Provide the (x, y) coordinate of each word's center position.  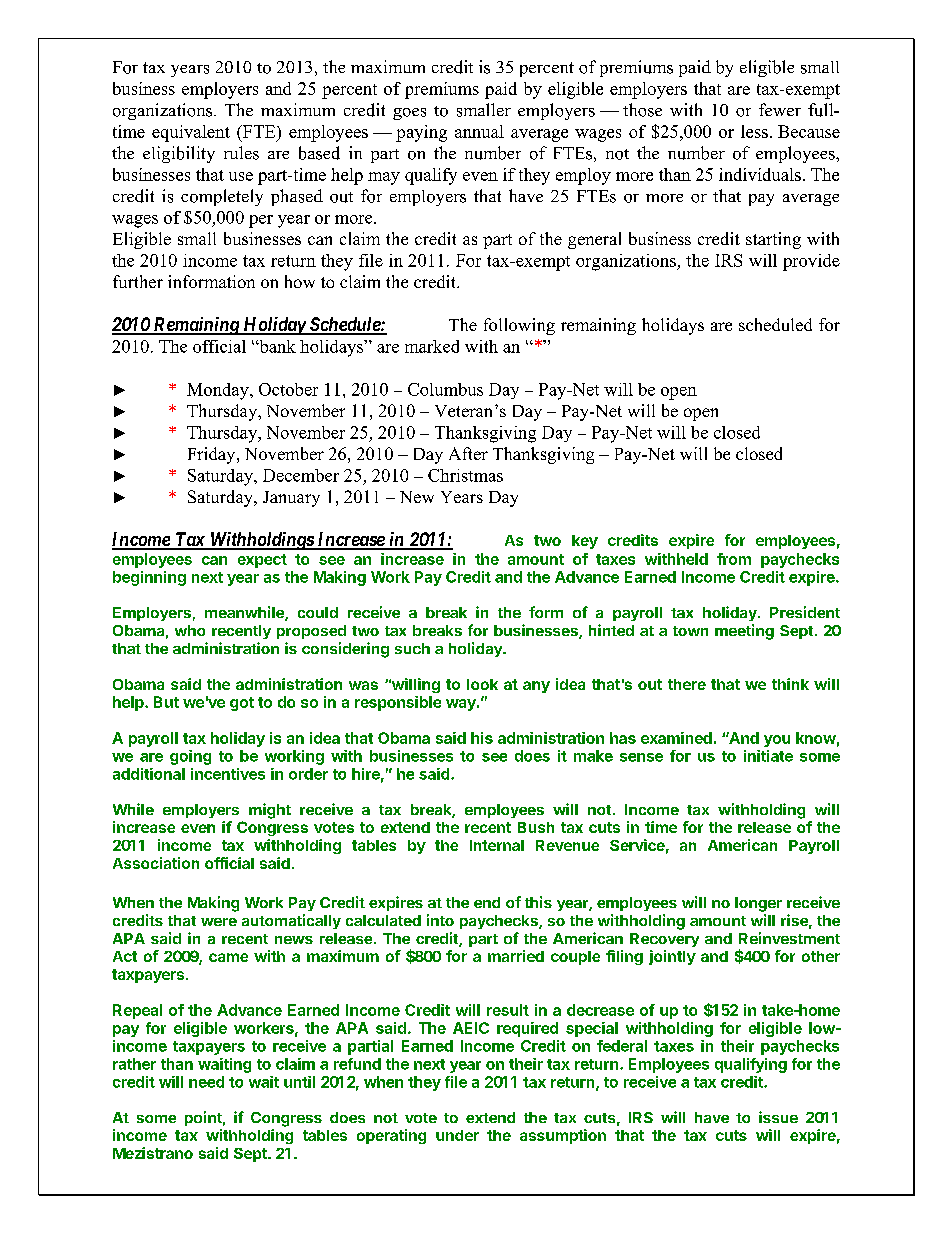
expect (262, 561)
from (734, 559)
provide (811, 262)
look (482, 684)
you (777, 741)
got (242, 704)
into (440, 920)
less (754, 131)
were (219, 922)
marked (432, 346)
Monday (219, 391)
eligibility (179, 154)
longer (758, 904)
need (206, 1082)
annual (479, 131)
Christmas (465, 475)
